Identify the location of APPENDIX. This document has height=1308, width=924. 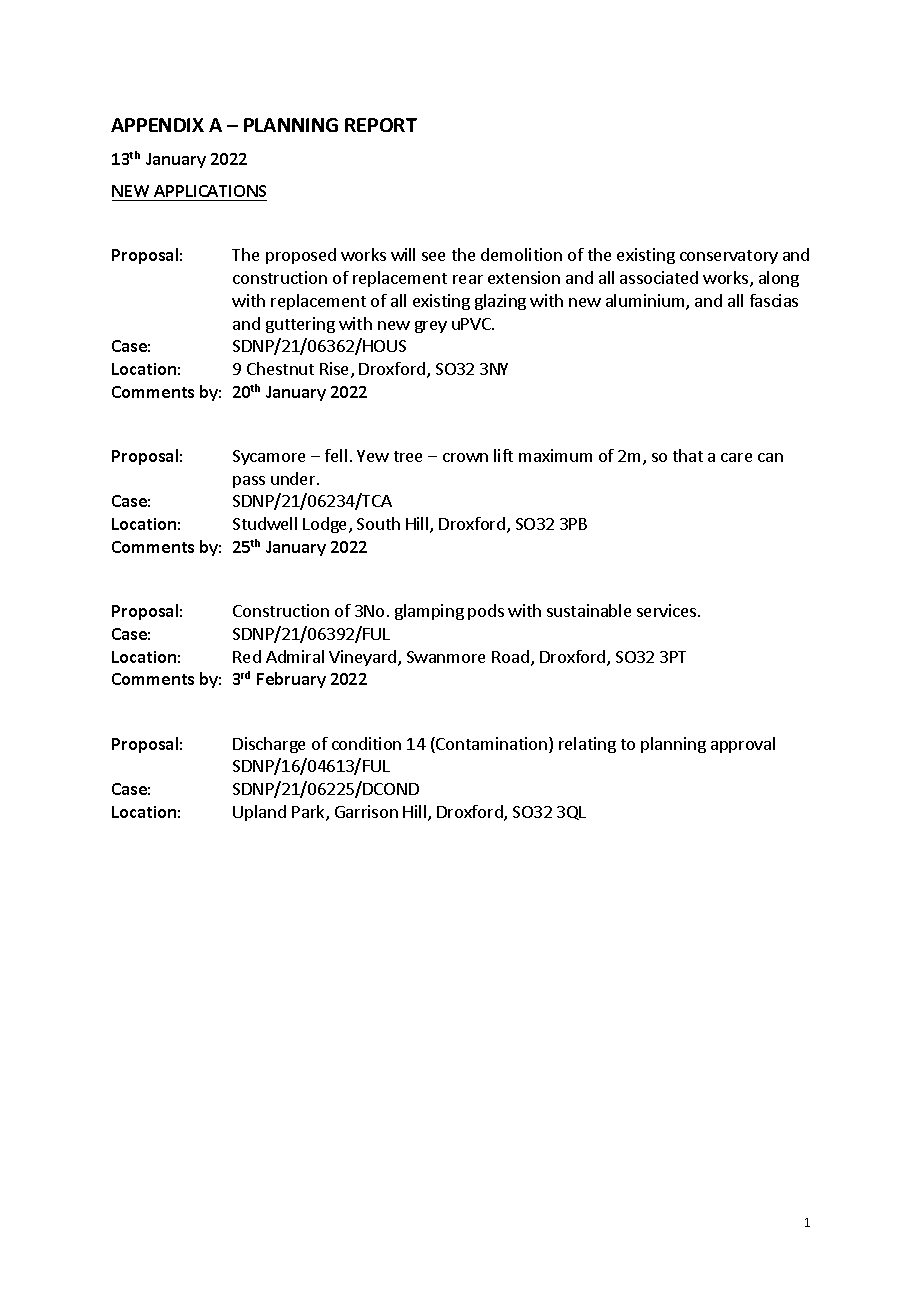
(157, 125).
